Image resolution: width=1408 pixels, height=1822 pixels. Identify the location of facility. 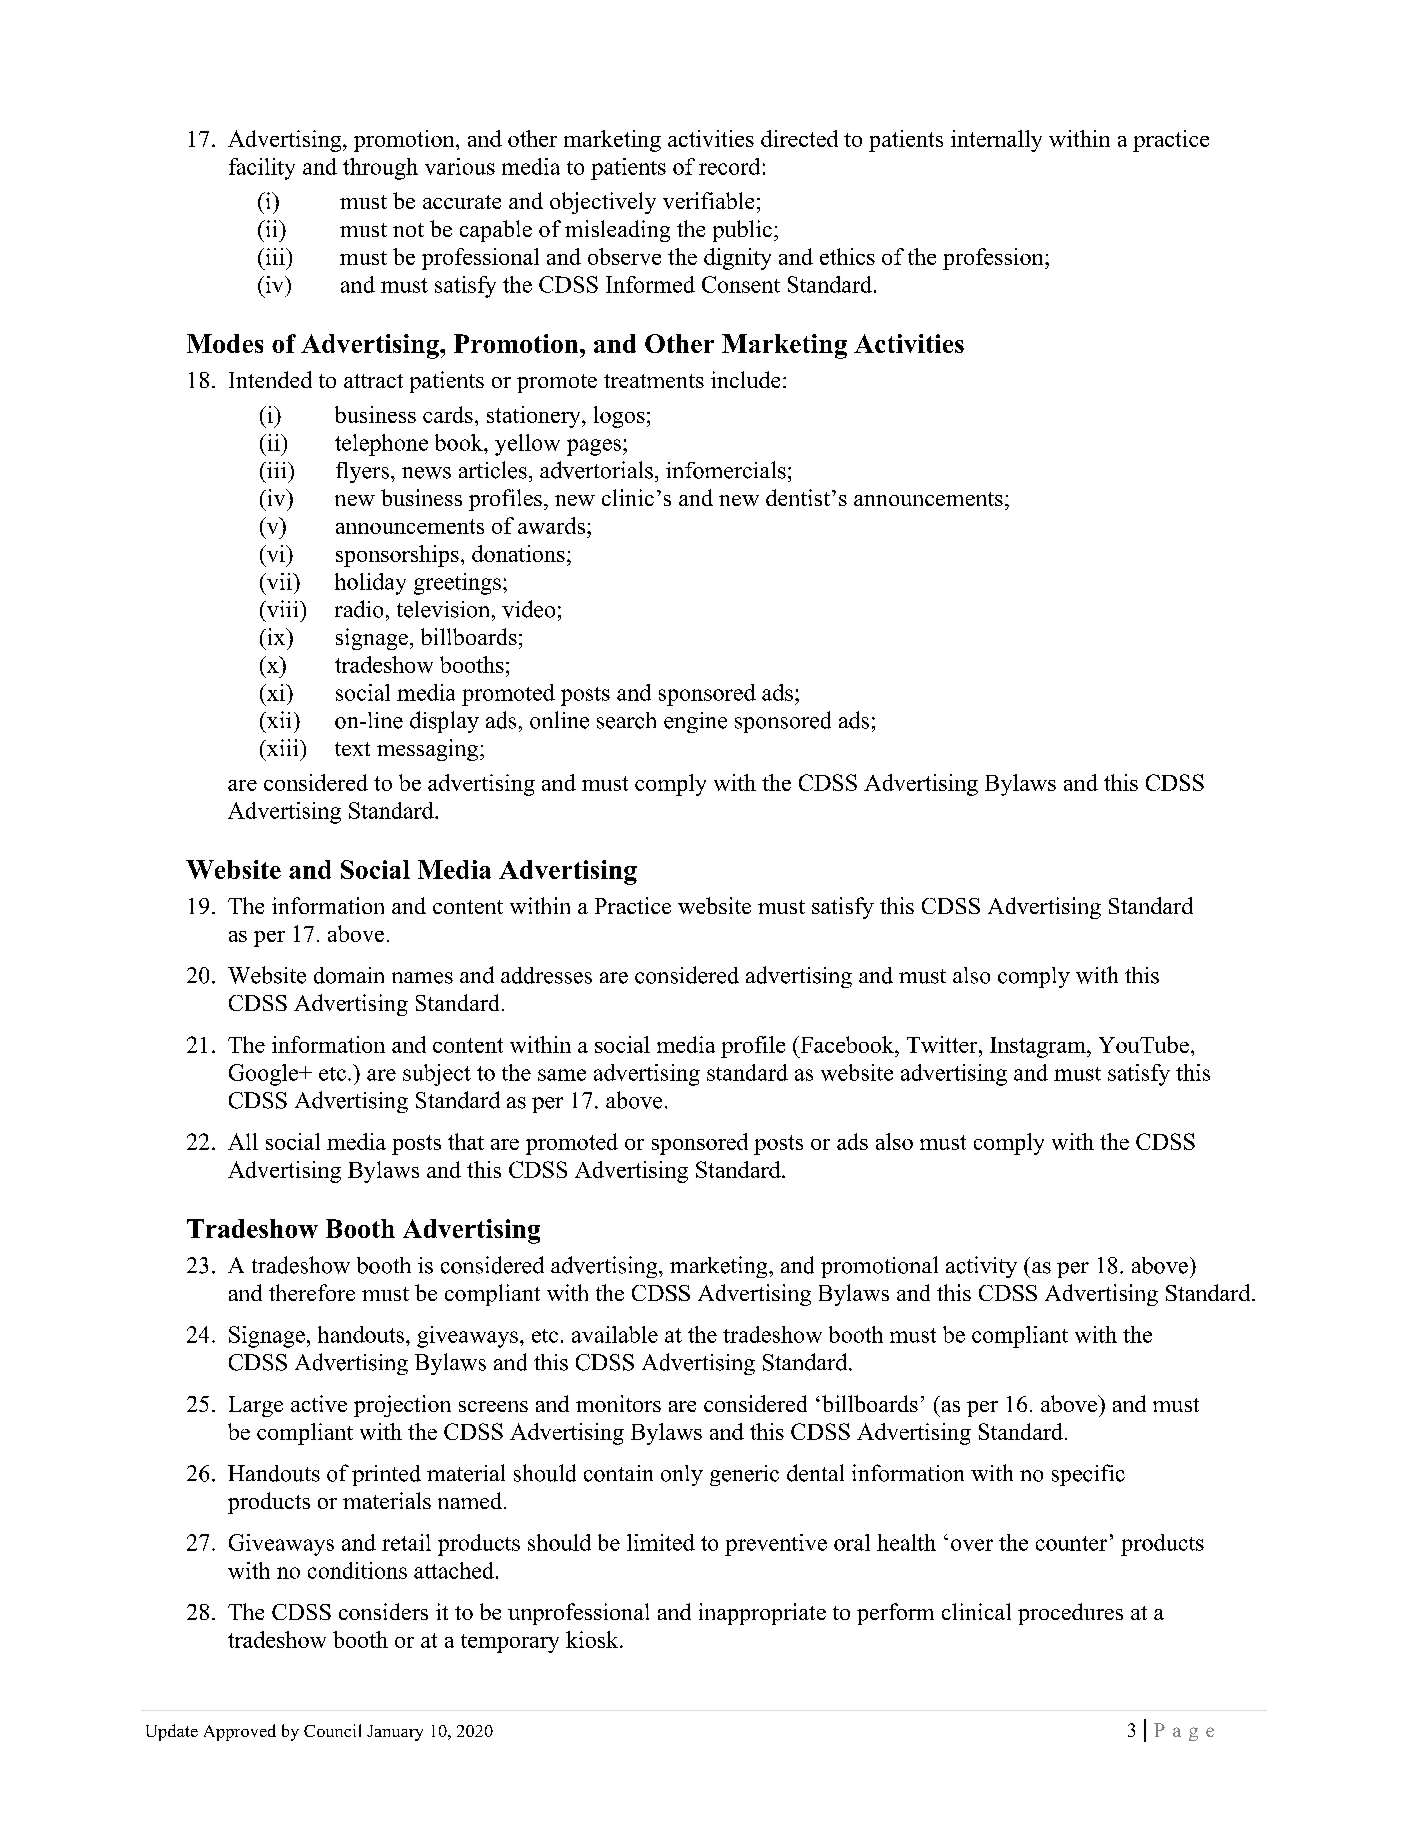
(262, 169).
